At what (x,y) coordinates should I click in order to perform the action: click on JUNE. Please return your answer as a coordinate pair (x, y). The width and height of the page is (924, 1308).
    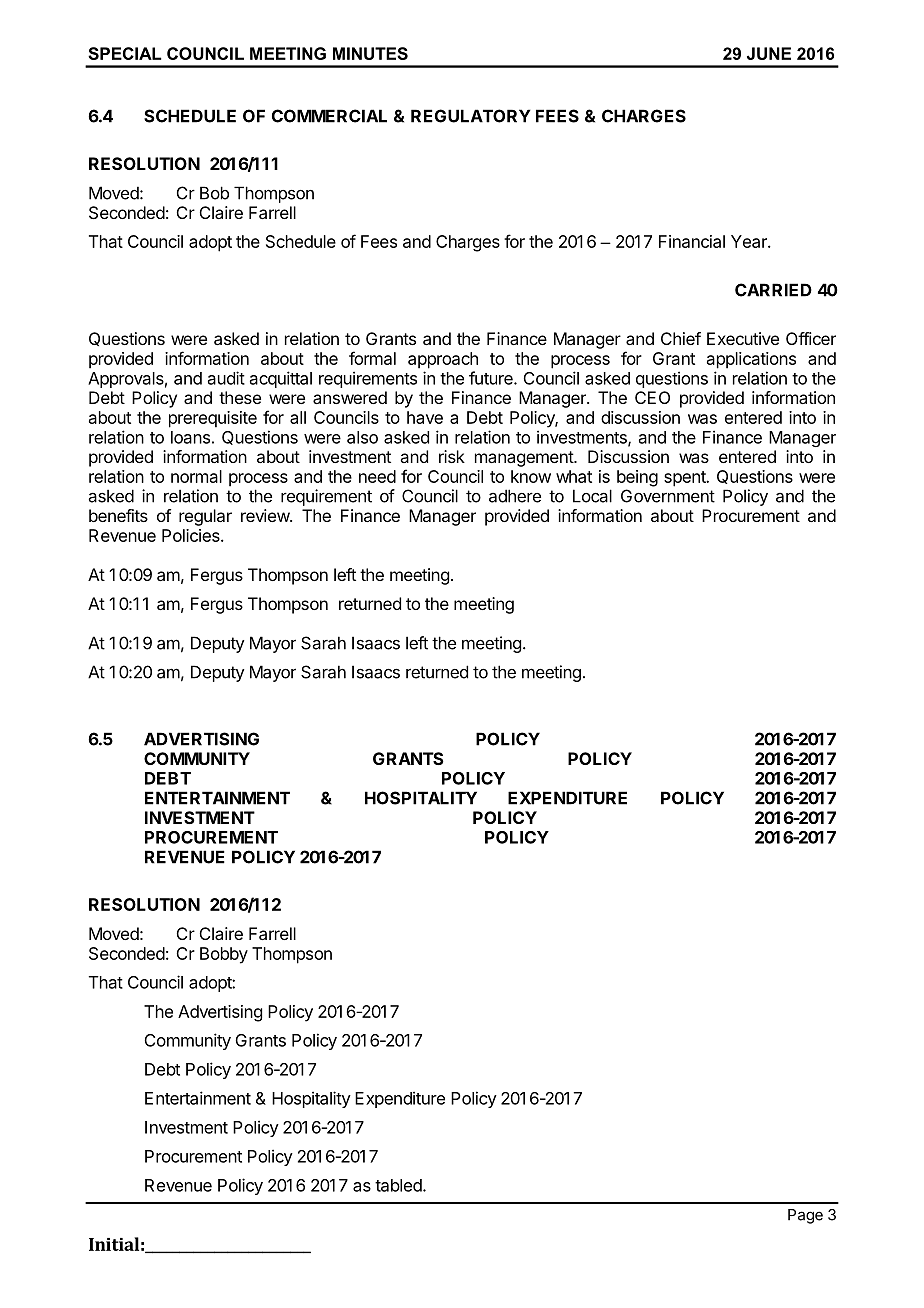
    Looking at the image, I should click on (769, 53).
